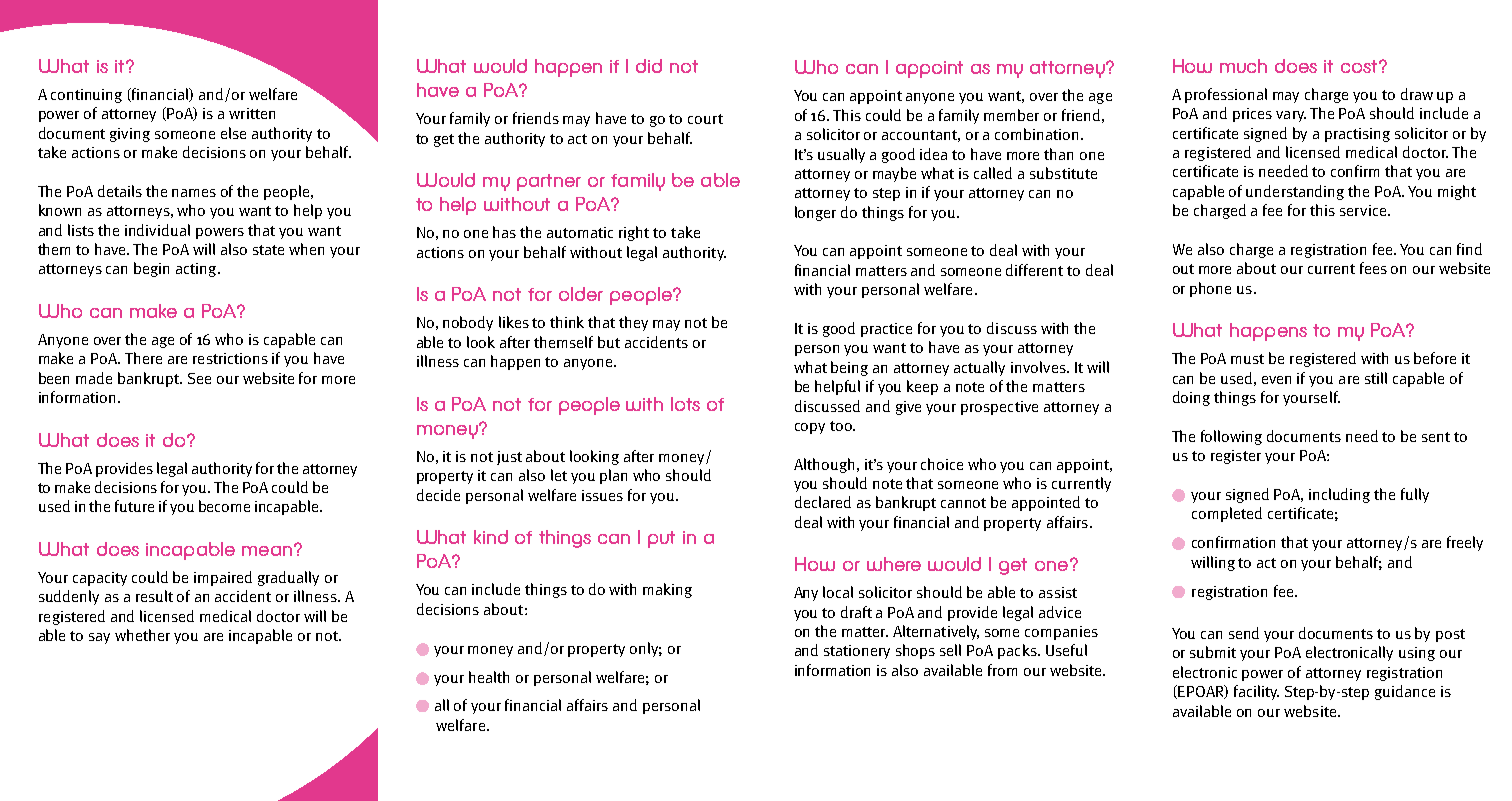  I want to click on written, so click(252, 113).
